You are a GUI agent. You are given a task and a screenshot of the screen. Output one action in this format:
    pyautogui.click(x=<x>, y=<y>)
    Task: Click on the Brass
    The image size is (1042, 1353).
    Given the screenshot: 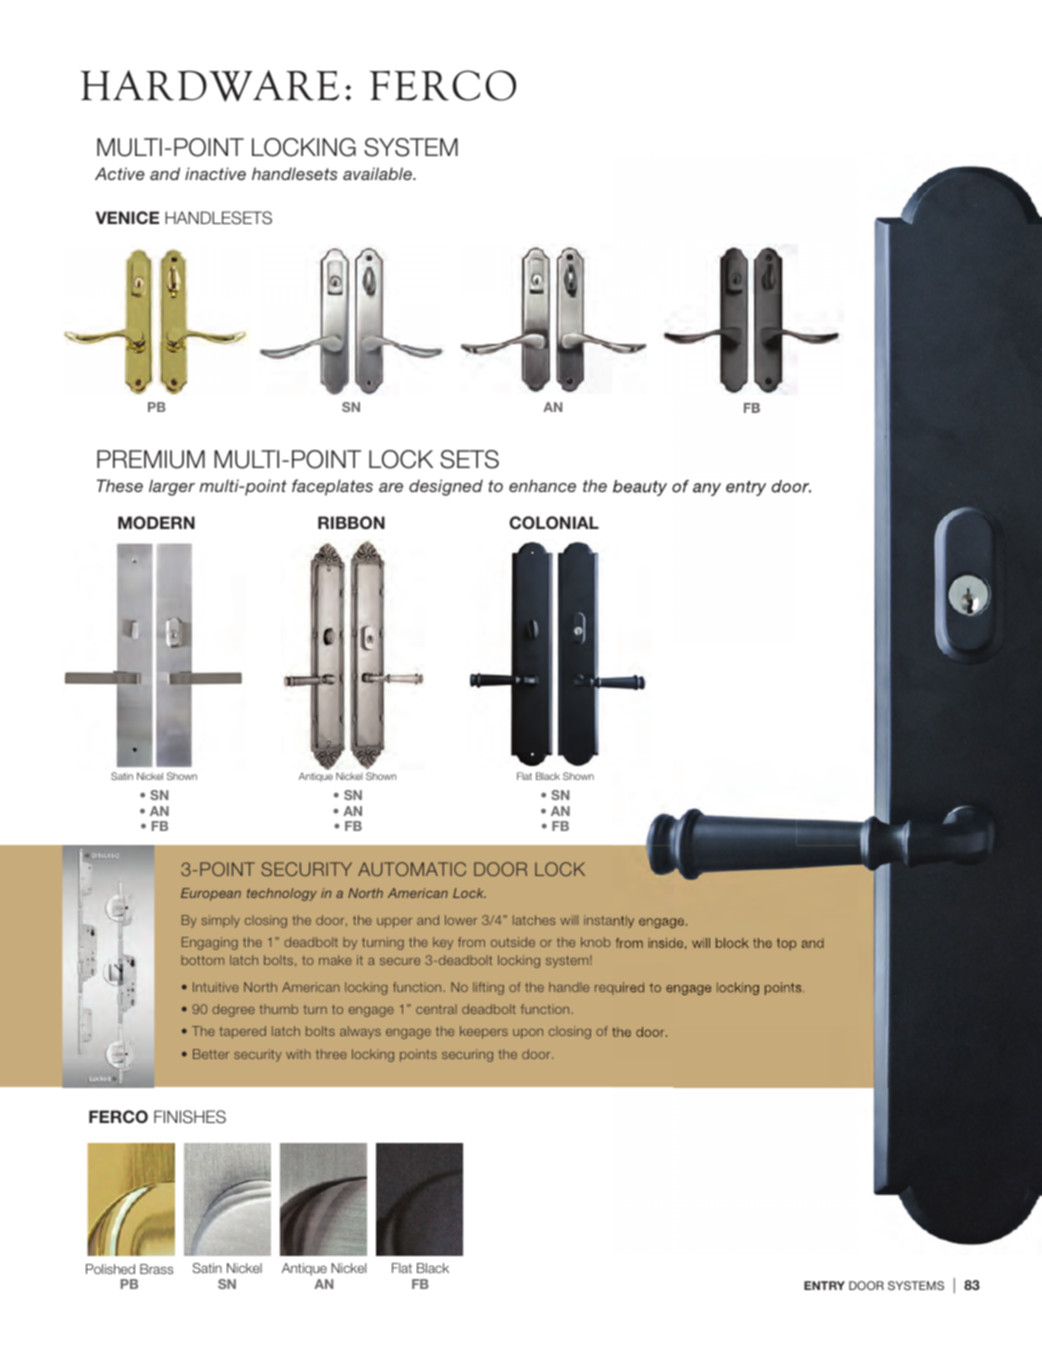 What is the action you would take?
    pyautogui.click(x=156, y=1269)
